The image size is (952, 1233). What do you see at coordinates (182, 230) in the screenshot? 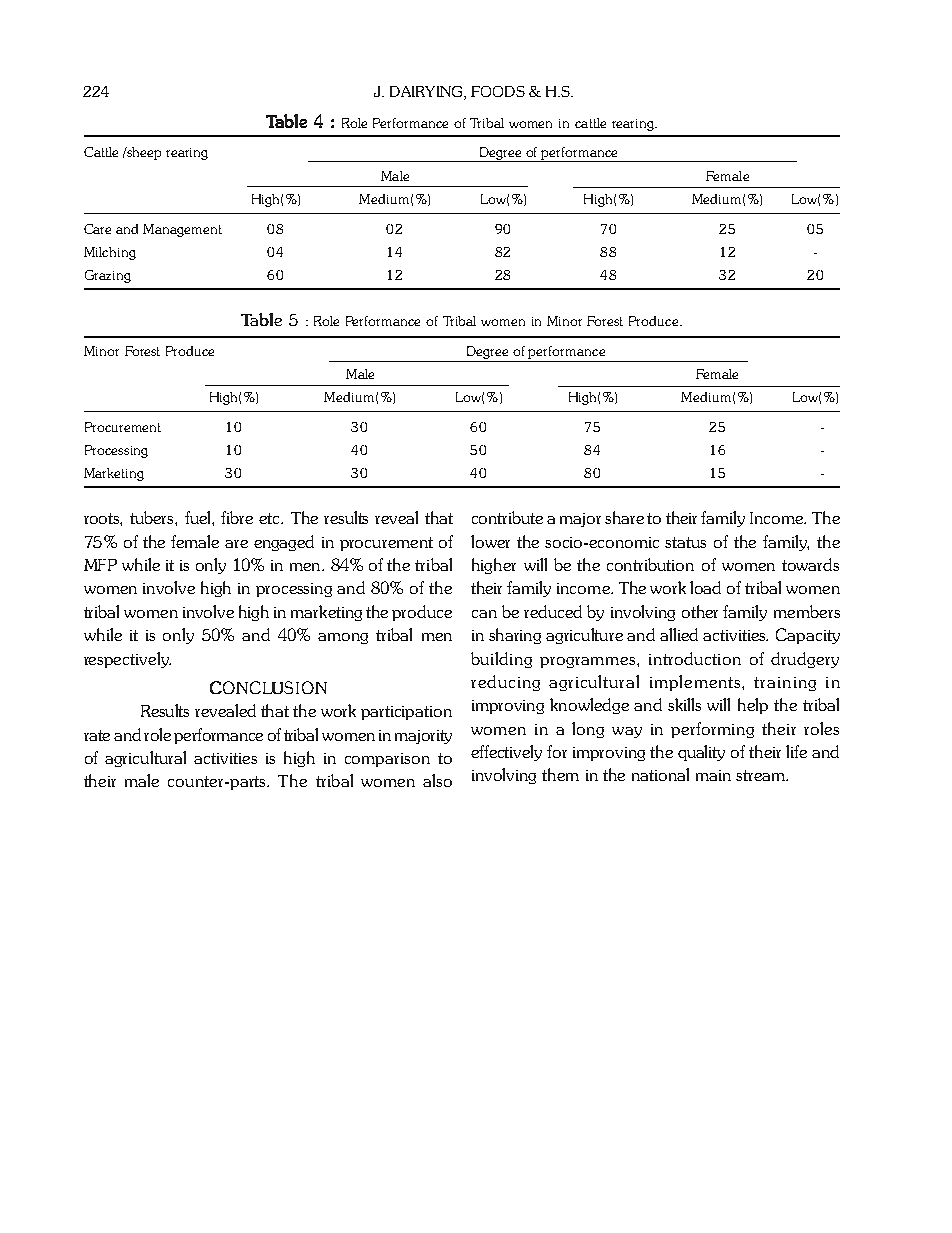
I see `Management` at bounding box center [182, 230].
